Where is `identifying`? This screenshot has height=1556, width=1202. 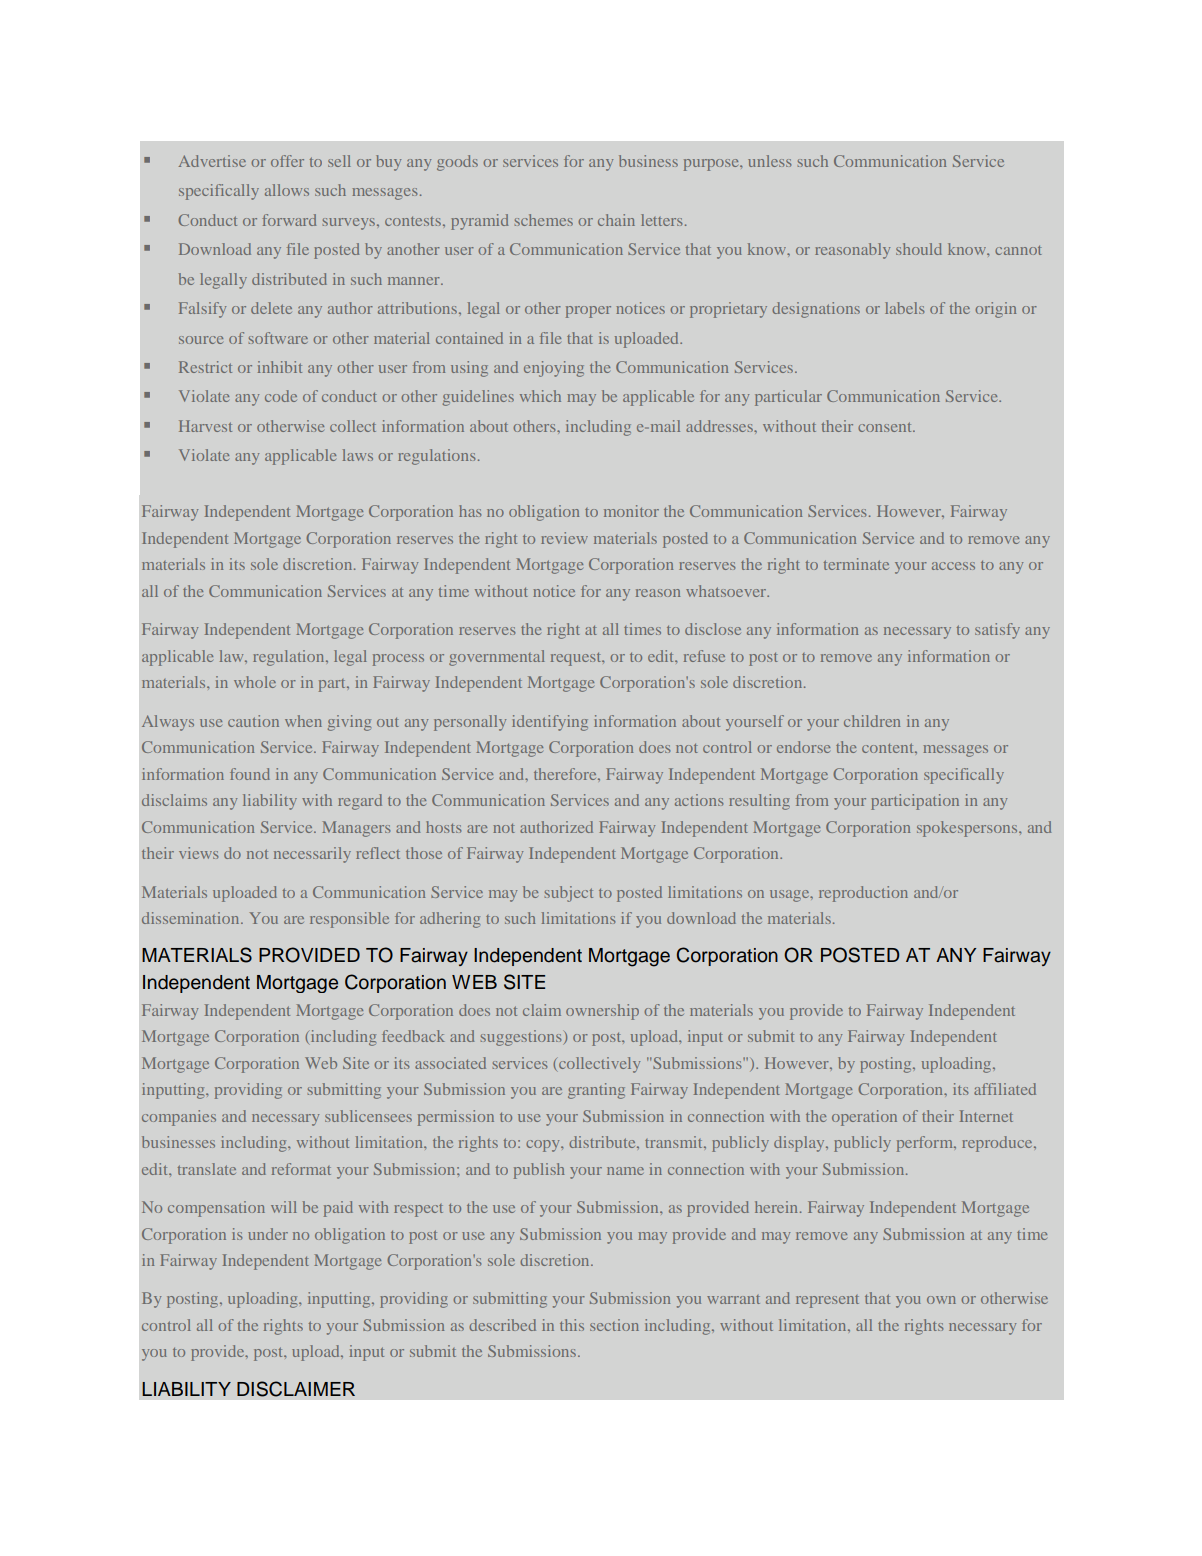
identifying is located at coordinates (550, 723).
